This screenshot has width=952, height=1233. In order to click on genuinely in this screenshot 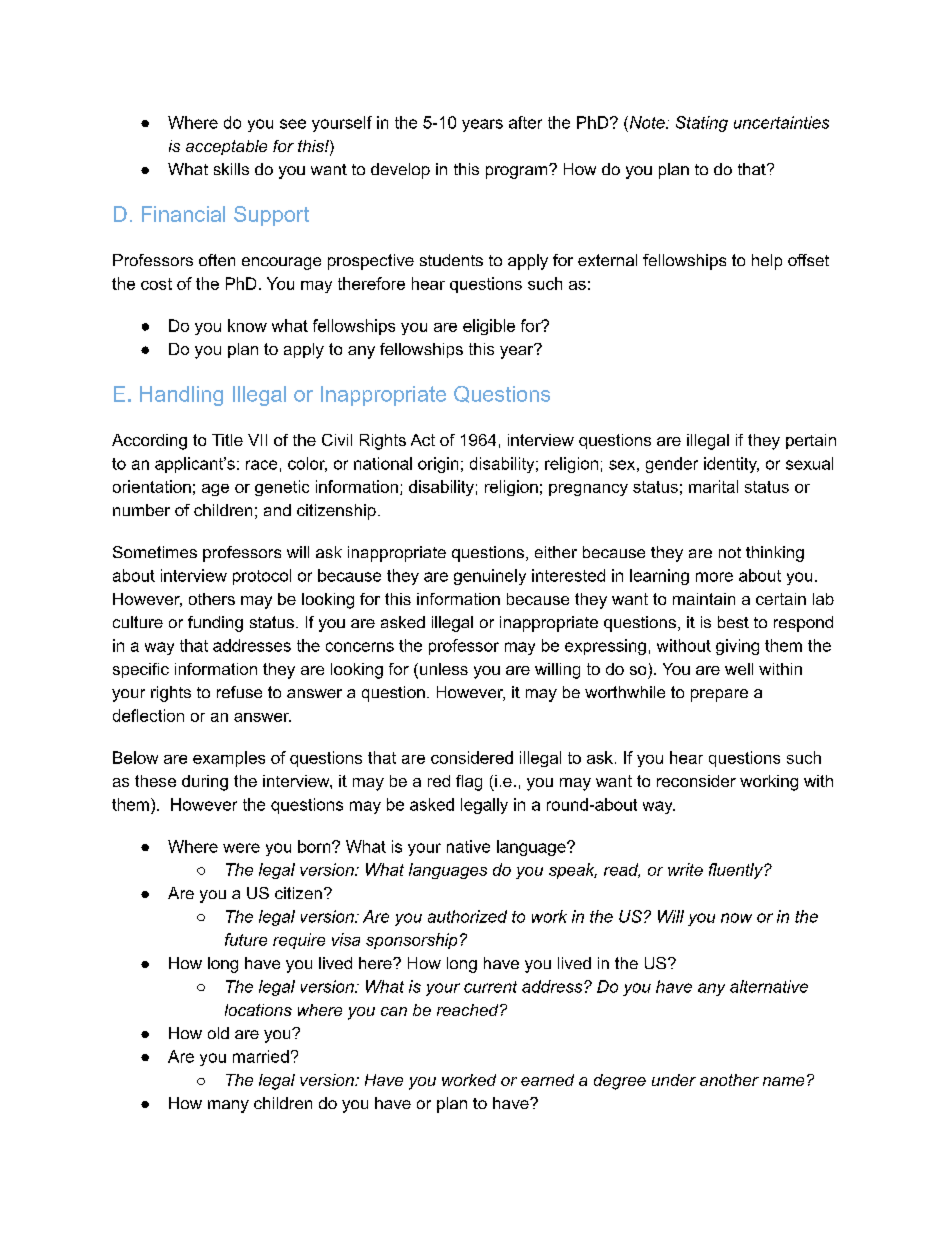, I will do `click(490, 577)`.
